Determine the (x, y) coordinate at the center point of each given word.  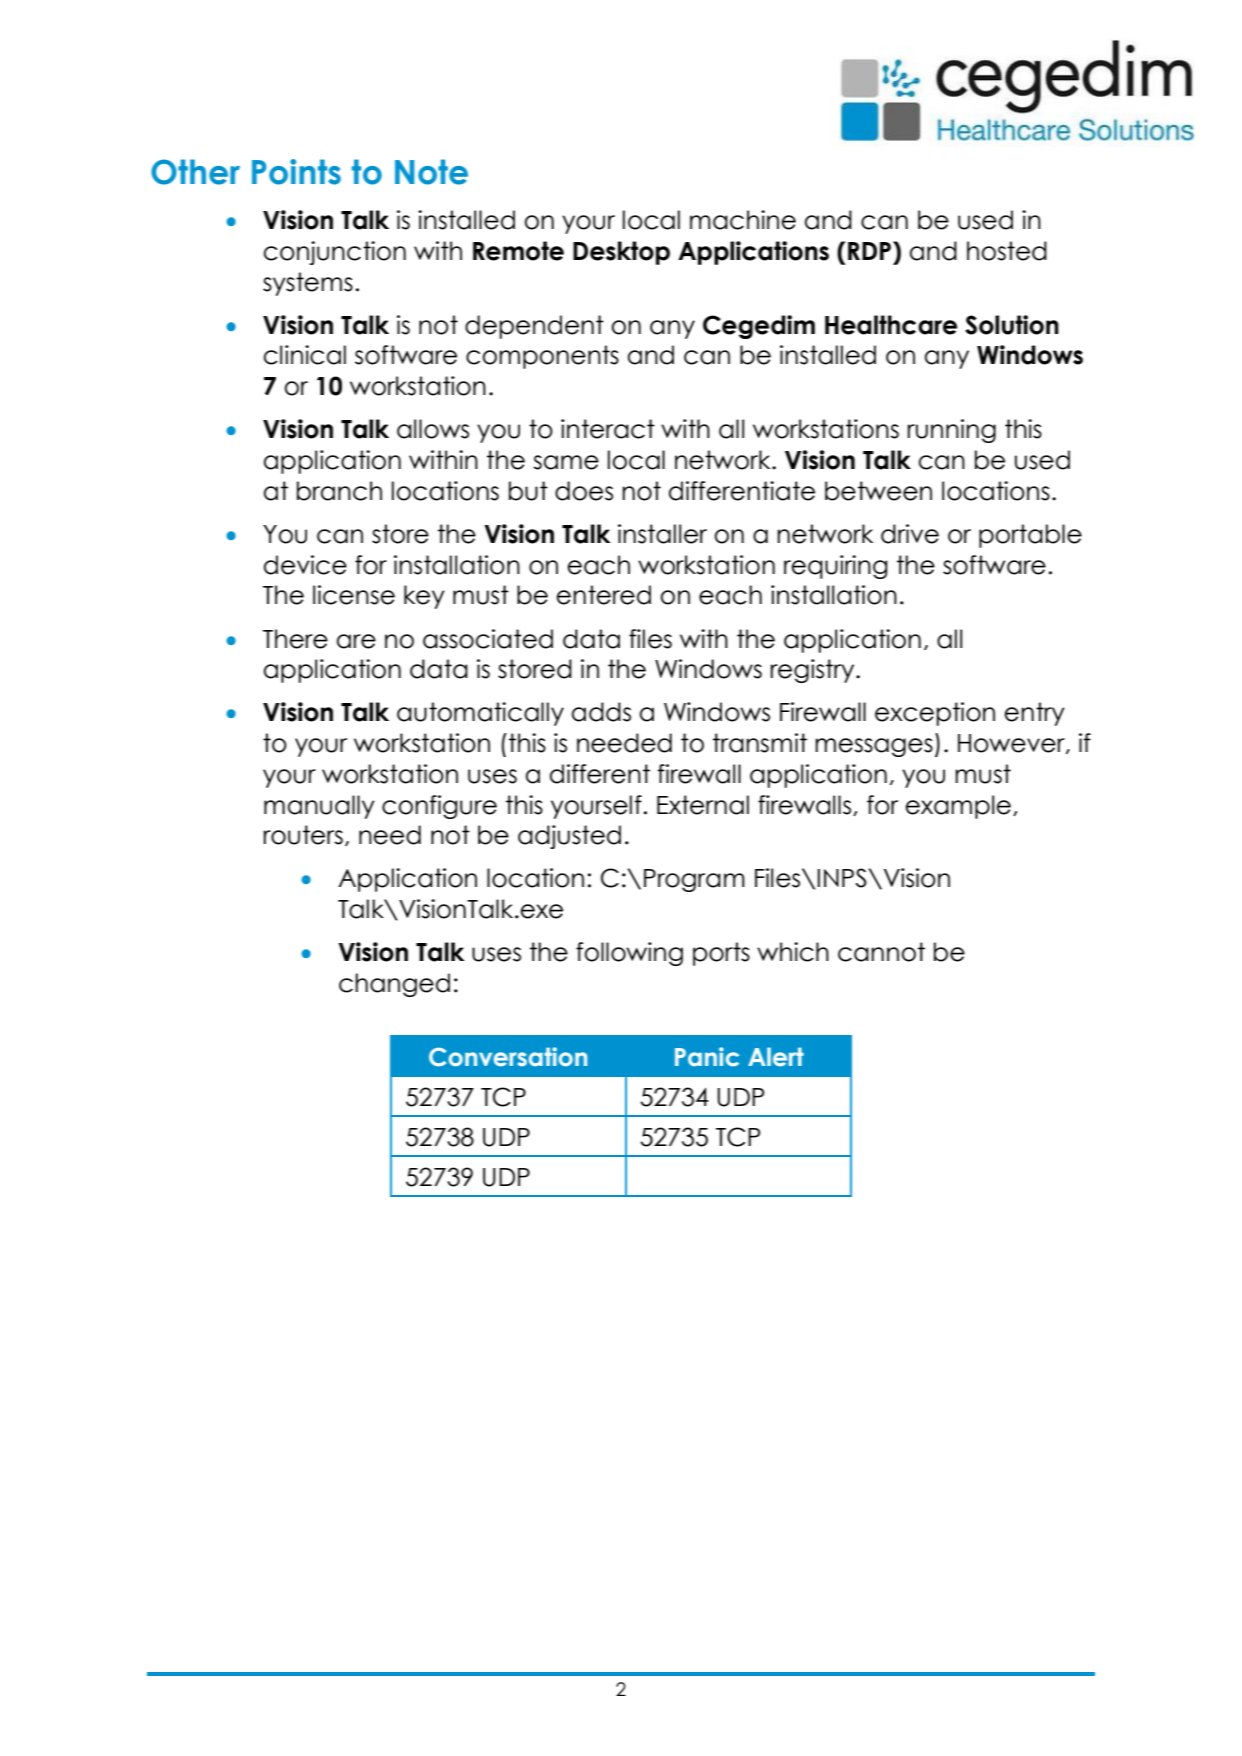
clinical (305, 355)
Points (296, 172)
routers (303, 835)
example (958, 807)
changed (394, 985)
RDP (871, 250)
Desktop (621, 253)
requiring (836, 567)
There (295, 639)
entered (604, 595)
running (951, 431)
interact (608, 429)
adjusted (569, 837)
